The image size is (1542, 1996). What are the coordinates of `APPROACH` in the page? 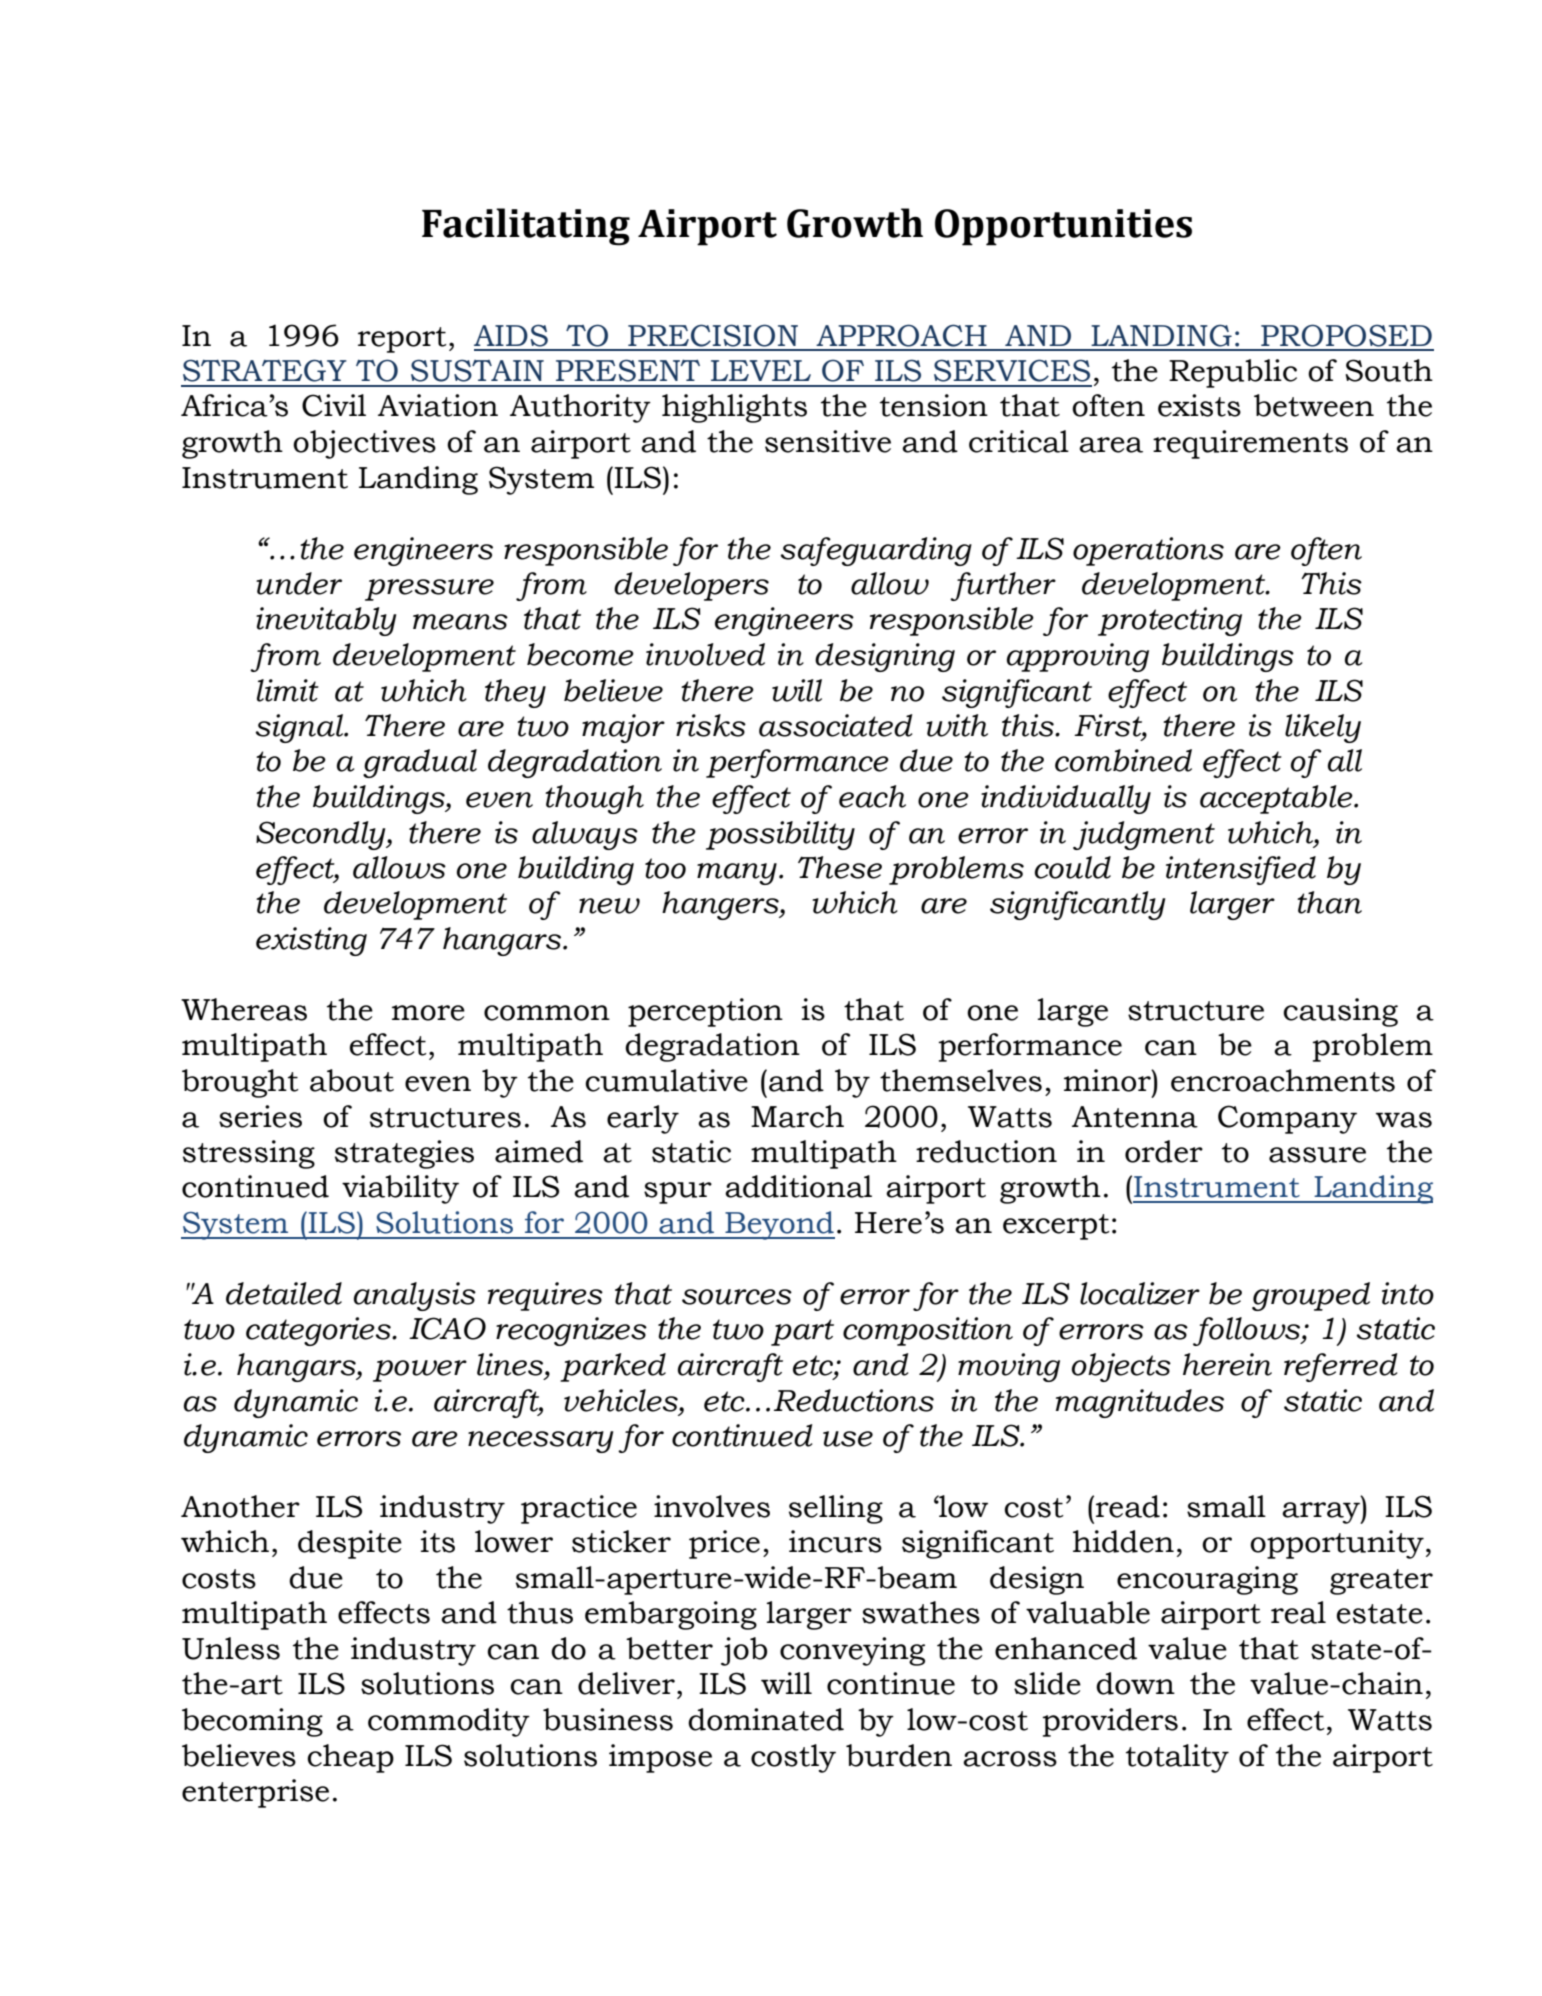 It's located at (901, 335).
